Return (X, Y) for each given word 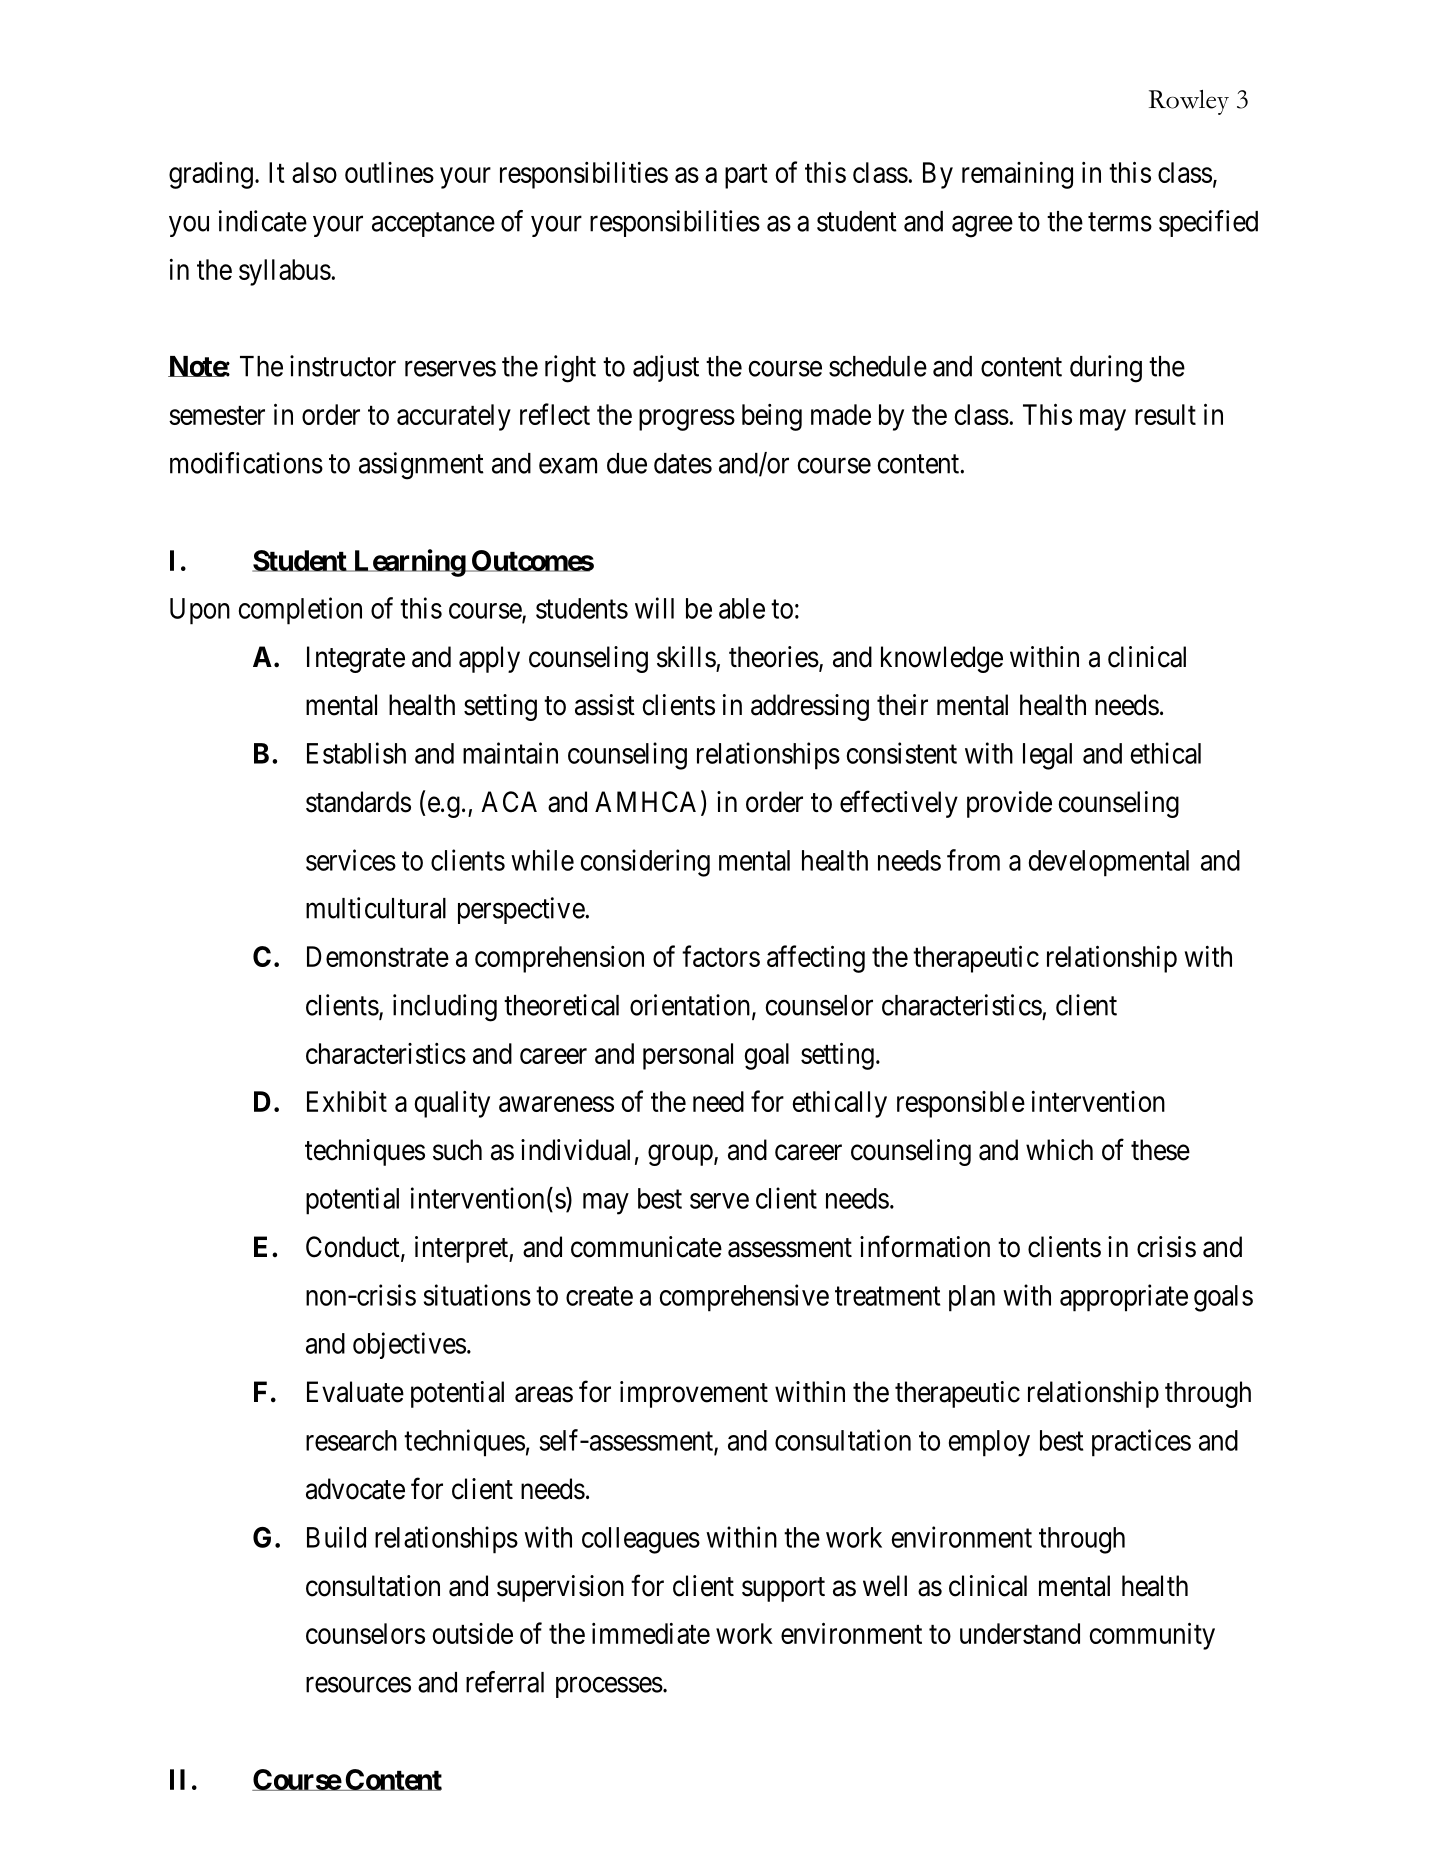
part (746, 176)
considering (645, 863)
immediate (651, 1633)
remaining (1017, 175)
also (314, 172)
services (351, 860)
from (973, 860)
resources (358, 1685)
